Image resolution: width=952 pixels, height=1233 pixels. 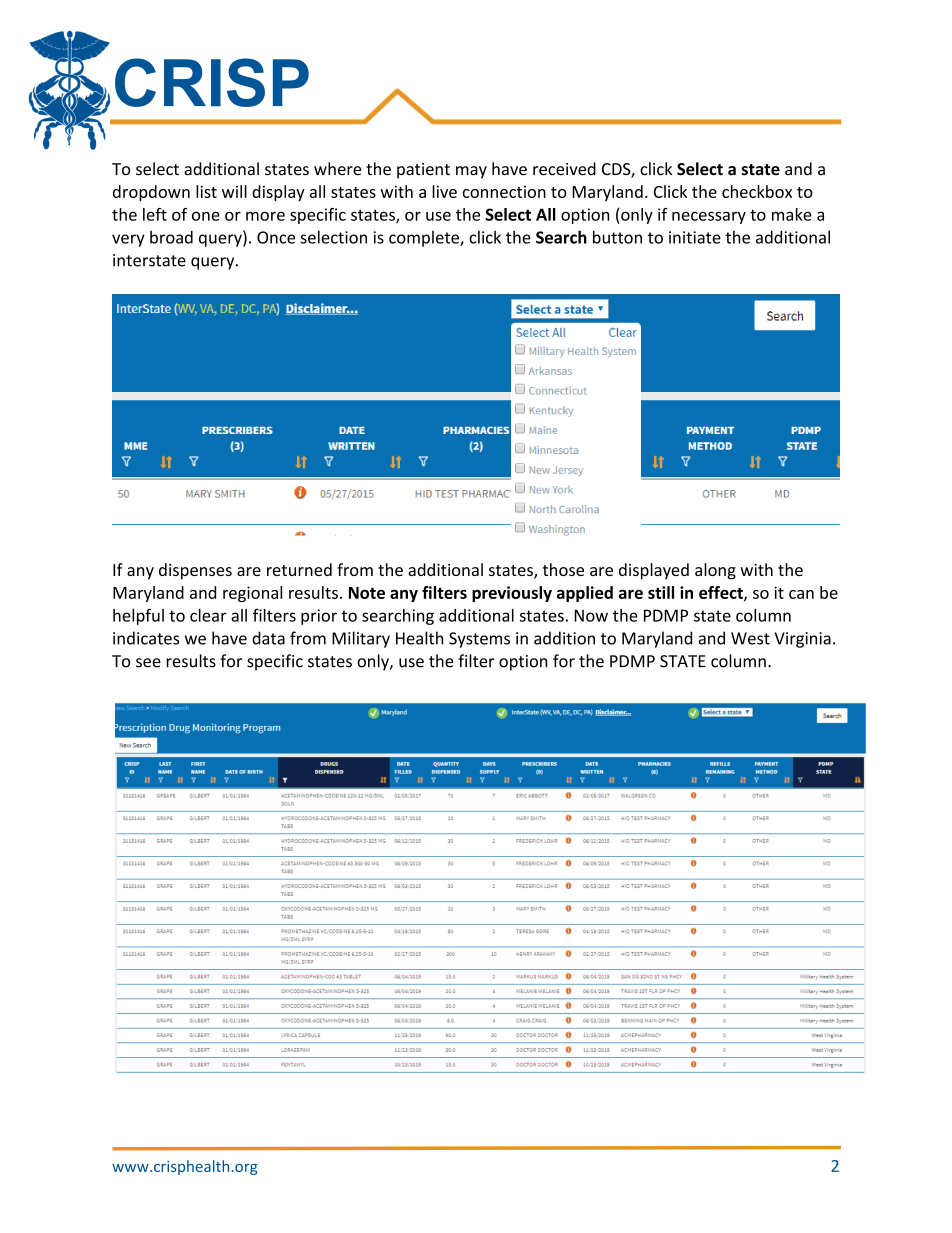 What do you see at coordinates (171, 237) in the screenshot?
I see `broad` at bounding box center [171, 237].
